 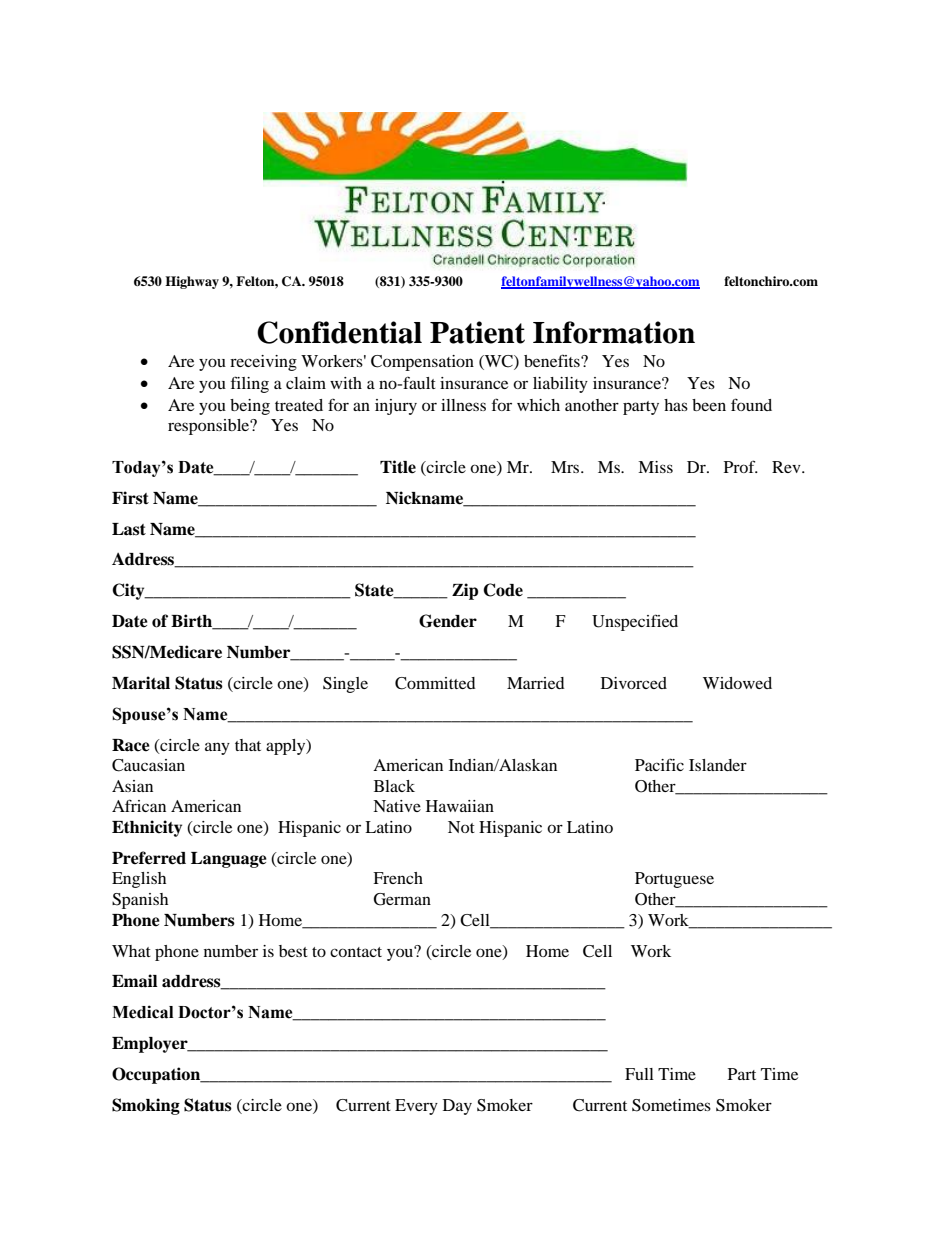 What do you see at coordinates (477, 332) in the screenshot?
I see `Patient` at bounding box center [477, 332].
